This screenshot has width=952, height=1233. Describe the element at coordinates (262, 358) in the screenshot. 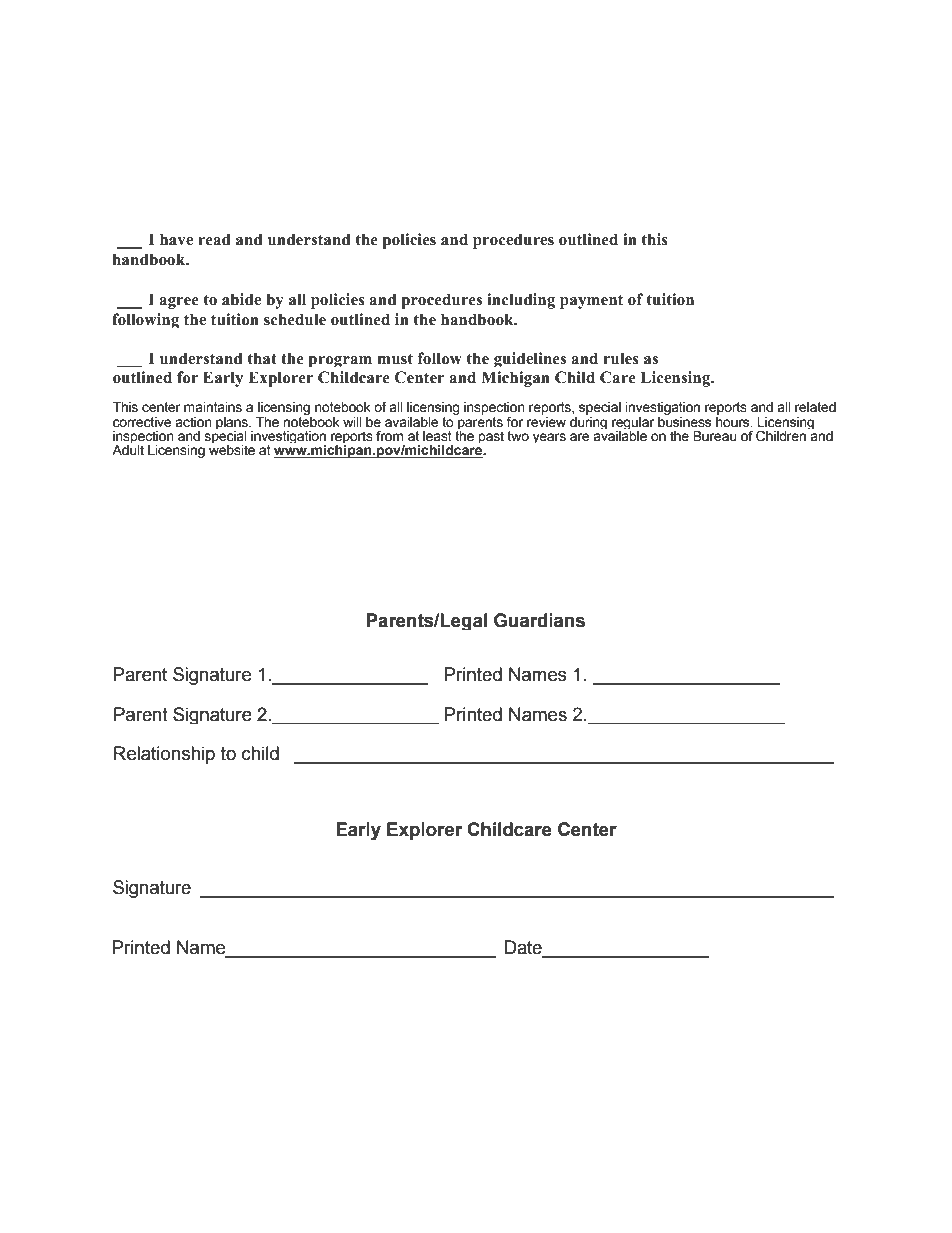

I see `that` at that location.
